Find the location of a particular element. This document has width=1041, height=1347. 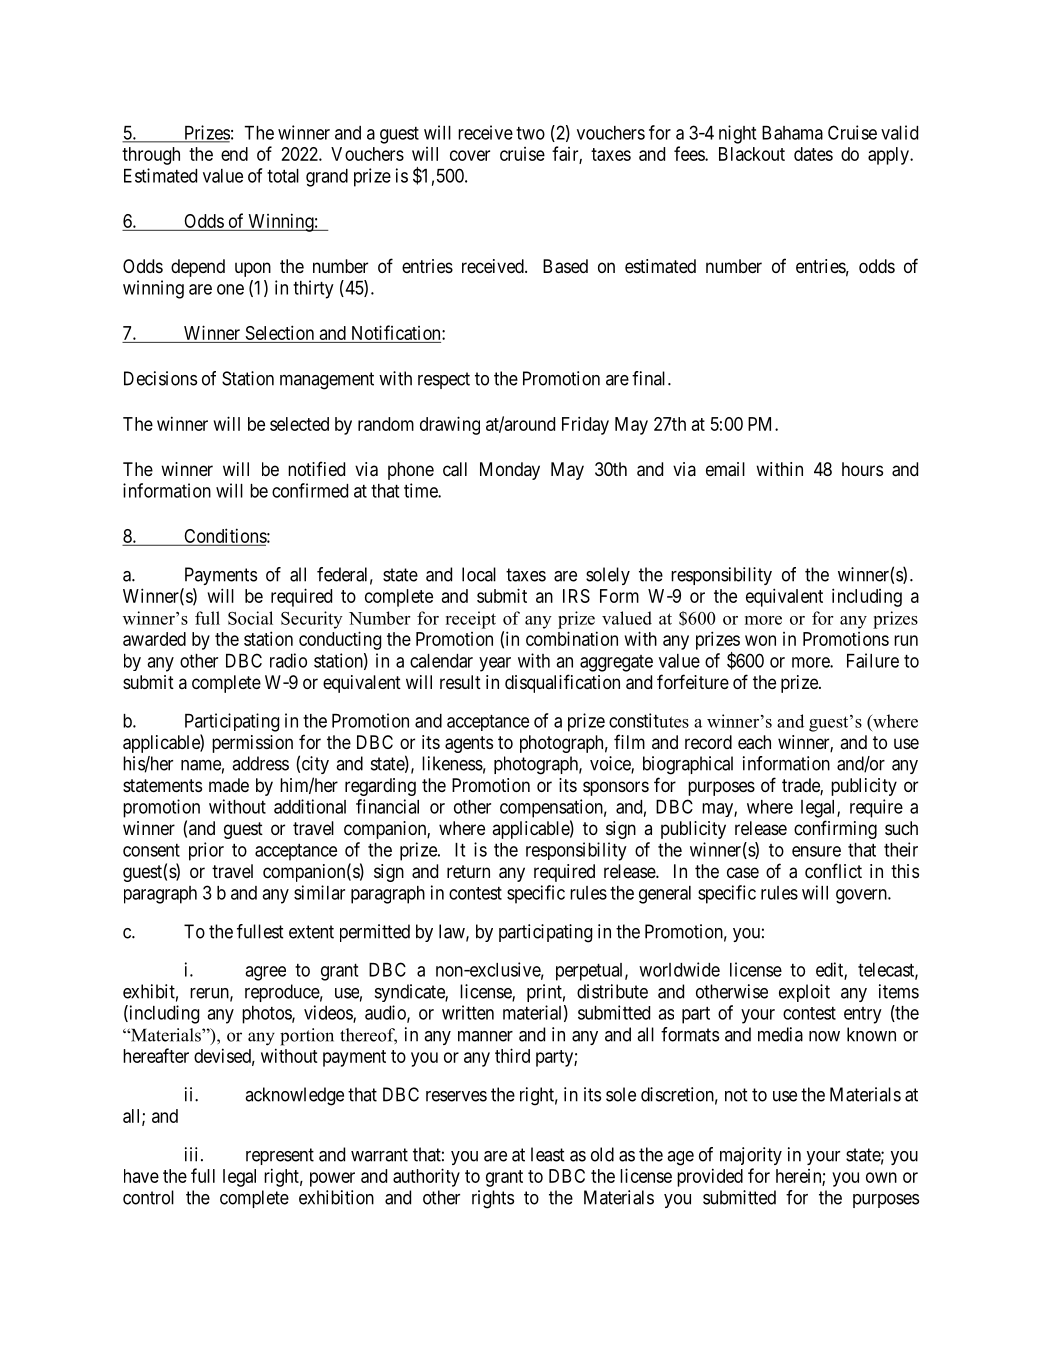

confirming is located at coordinates (835, 829).
